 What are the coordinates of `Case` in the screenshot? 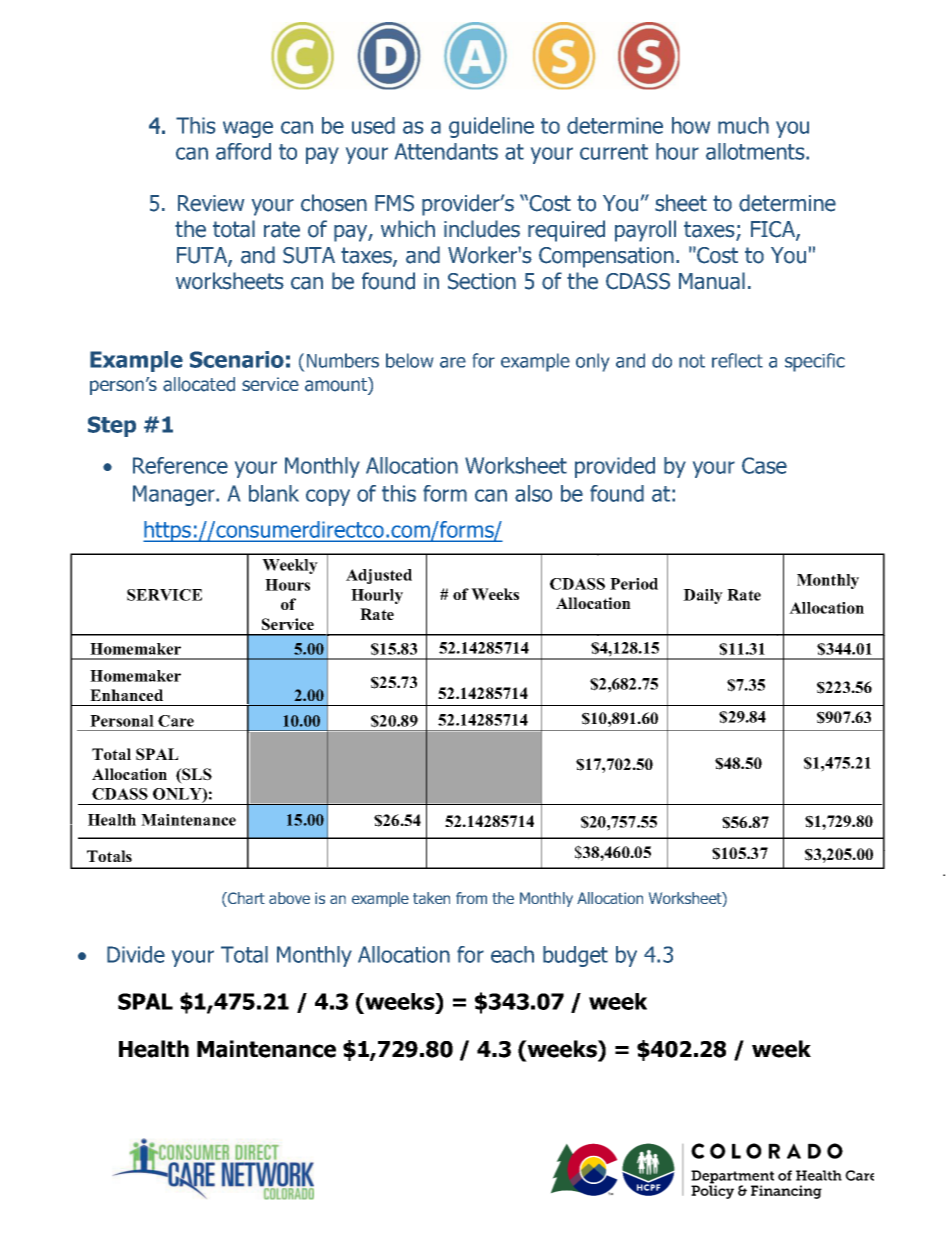 It's located at (764, 465).
